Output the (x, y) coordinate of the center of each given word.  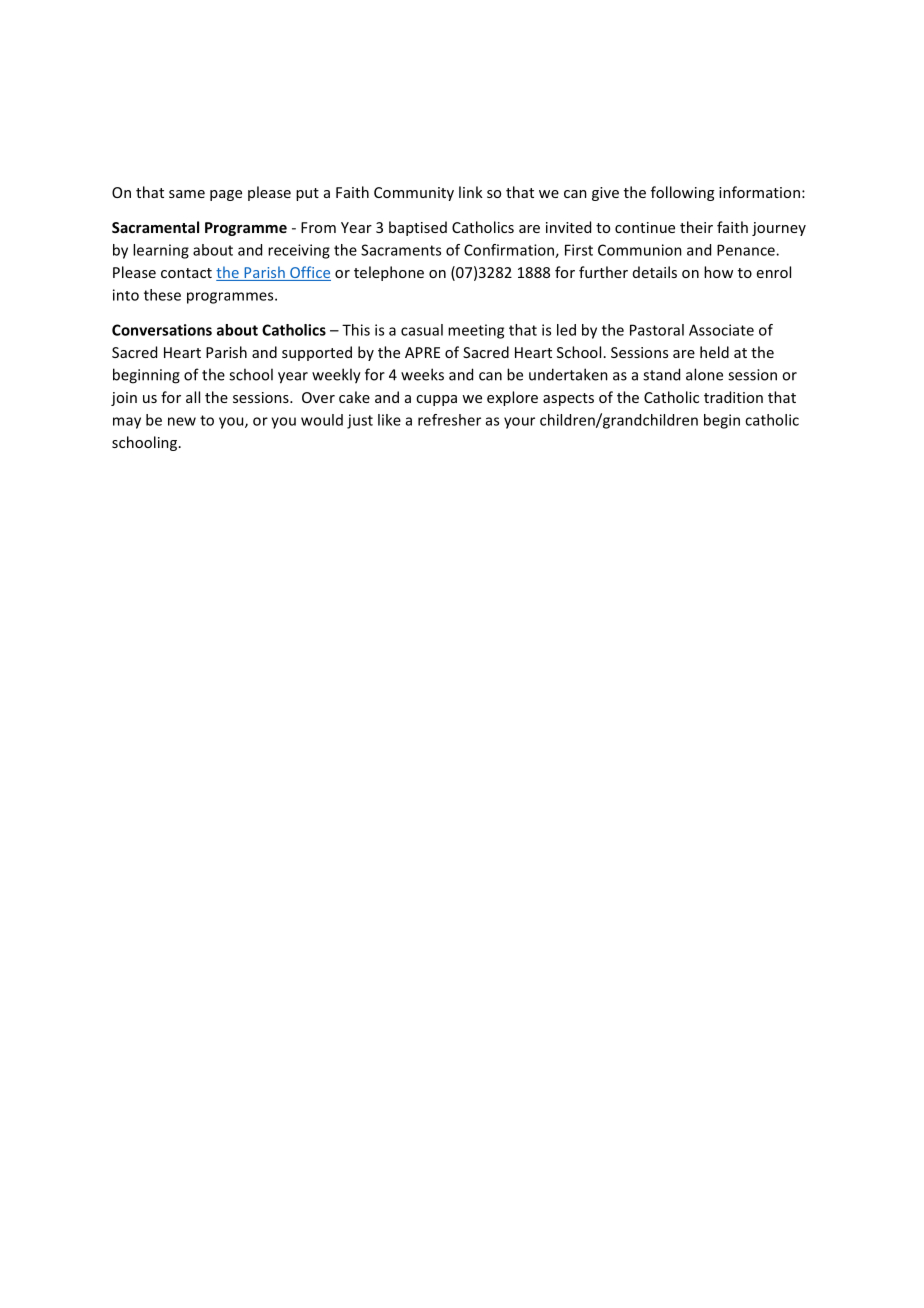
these (162, 295)
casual (422, 330)
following (682, 193)
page (226, 195)
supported (317, 353)
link (471, 192)
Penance (747, 250)
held (714, 352)
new (182, 421)
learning (161, 251)
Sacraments (401, 250)
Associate (721, 330)
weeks (422, 374)
